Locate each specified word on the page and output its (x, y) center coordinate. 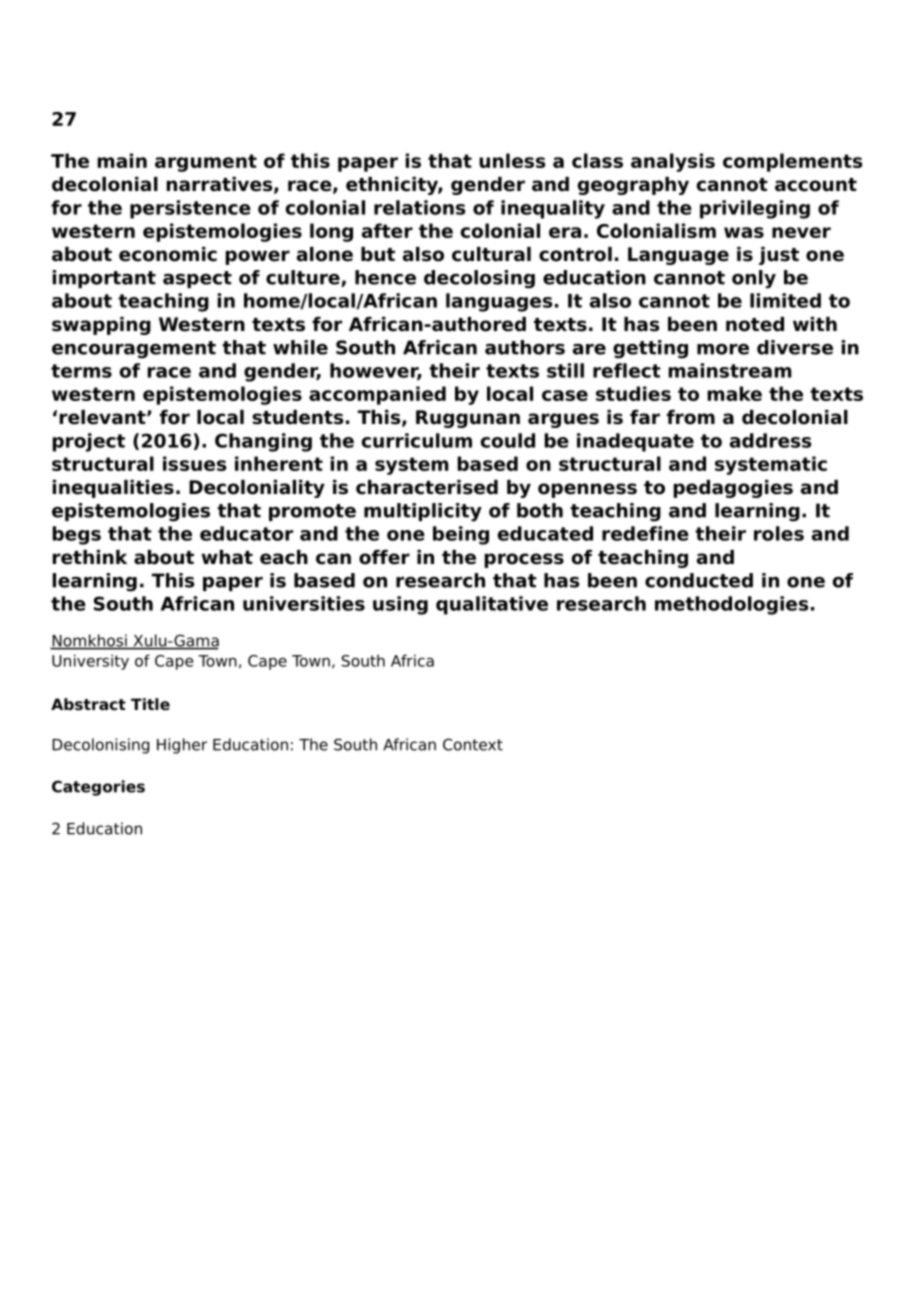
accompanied (377, 395)
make (734, 393)
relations (419, 207)
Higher (182, 746)
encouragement (134, 350)
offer (384, 557)
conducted (699, 580)
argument (206, 163)
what (227, 557)
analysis (673, 162)
